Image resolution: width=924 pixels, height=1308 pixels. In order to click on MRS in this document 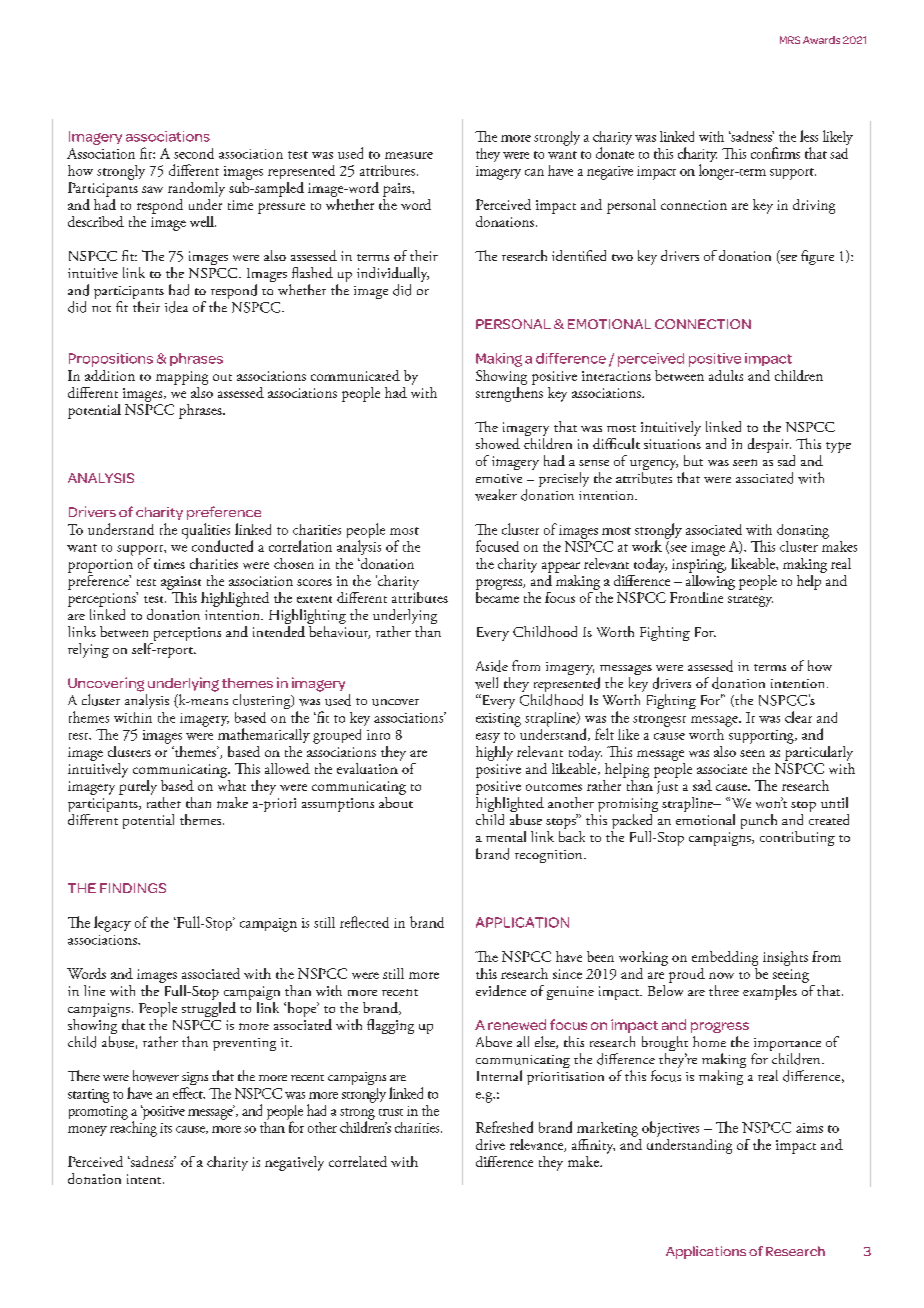, I will do `click(790, 40)`.
